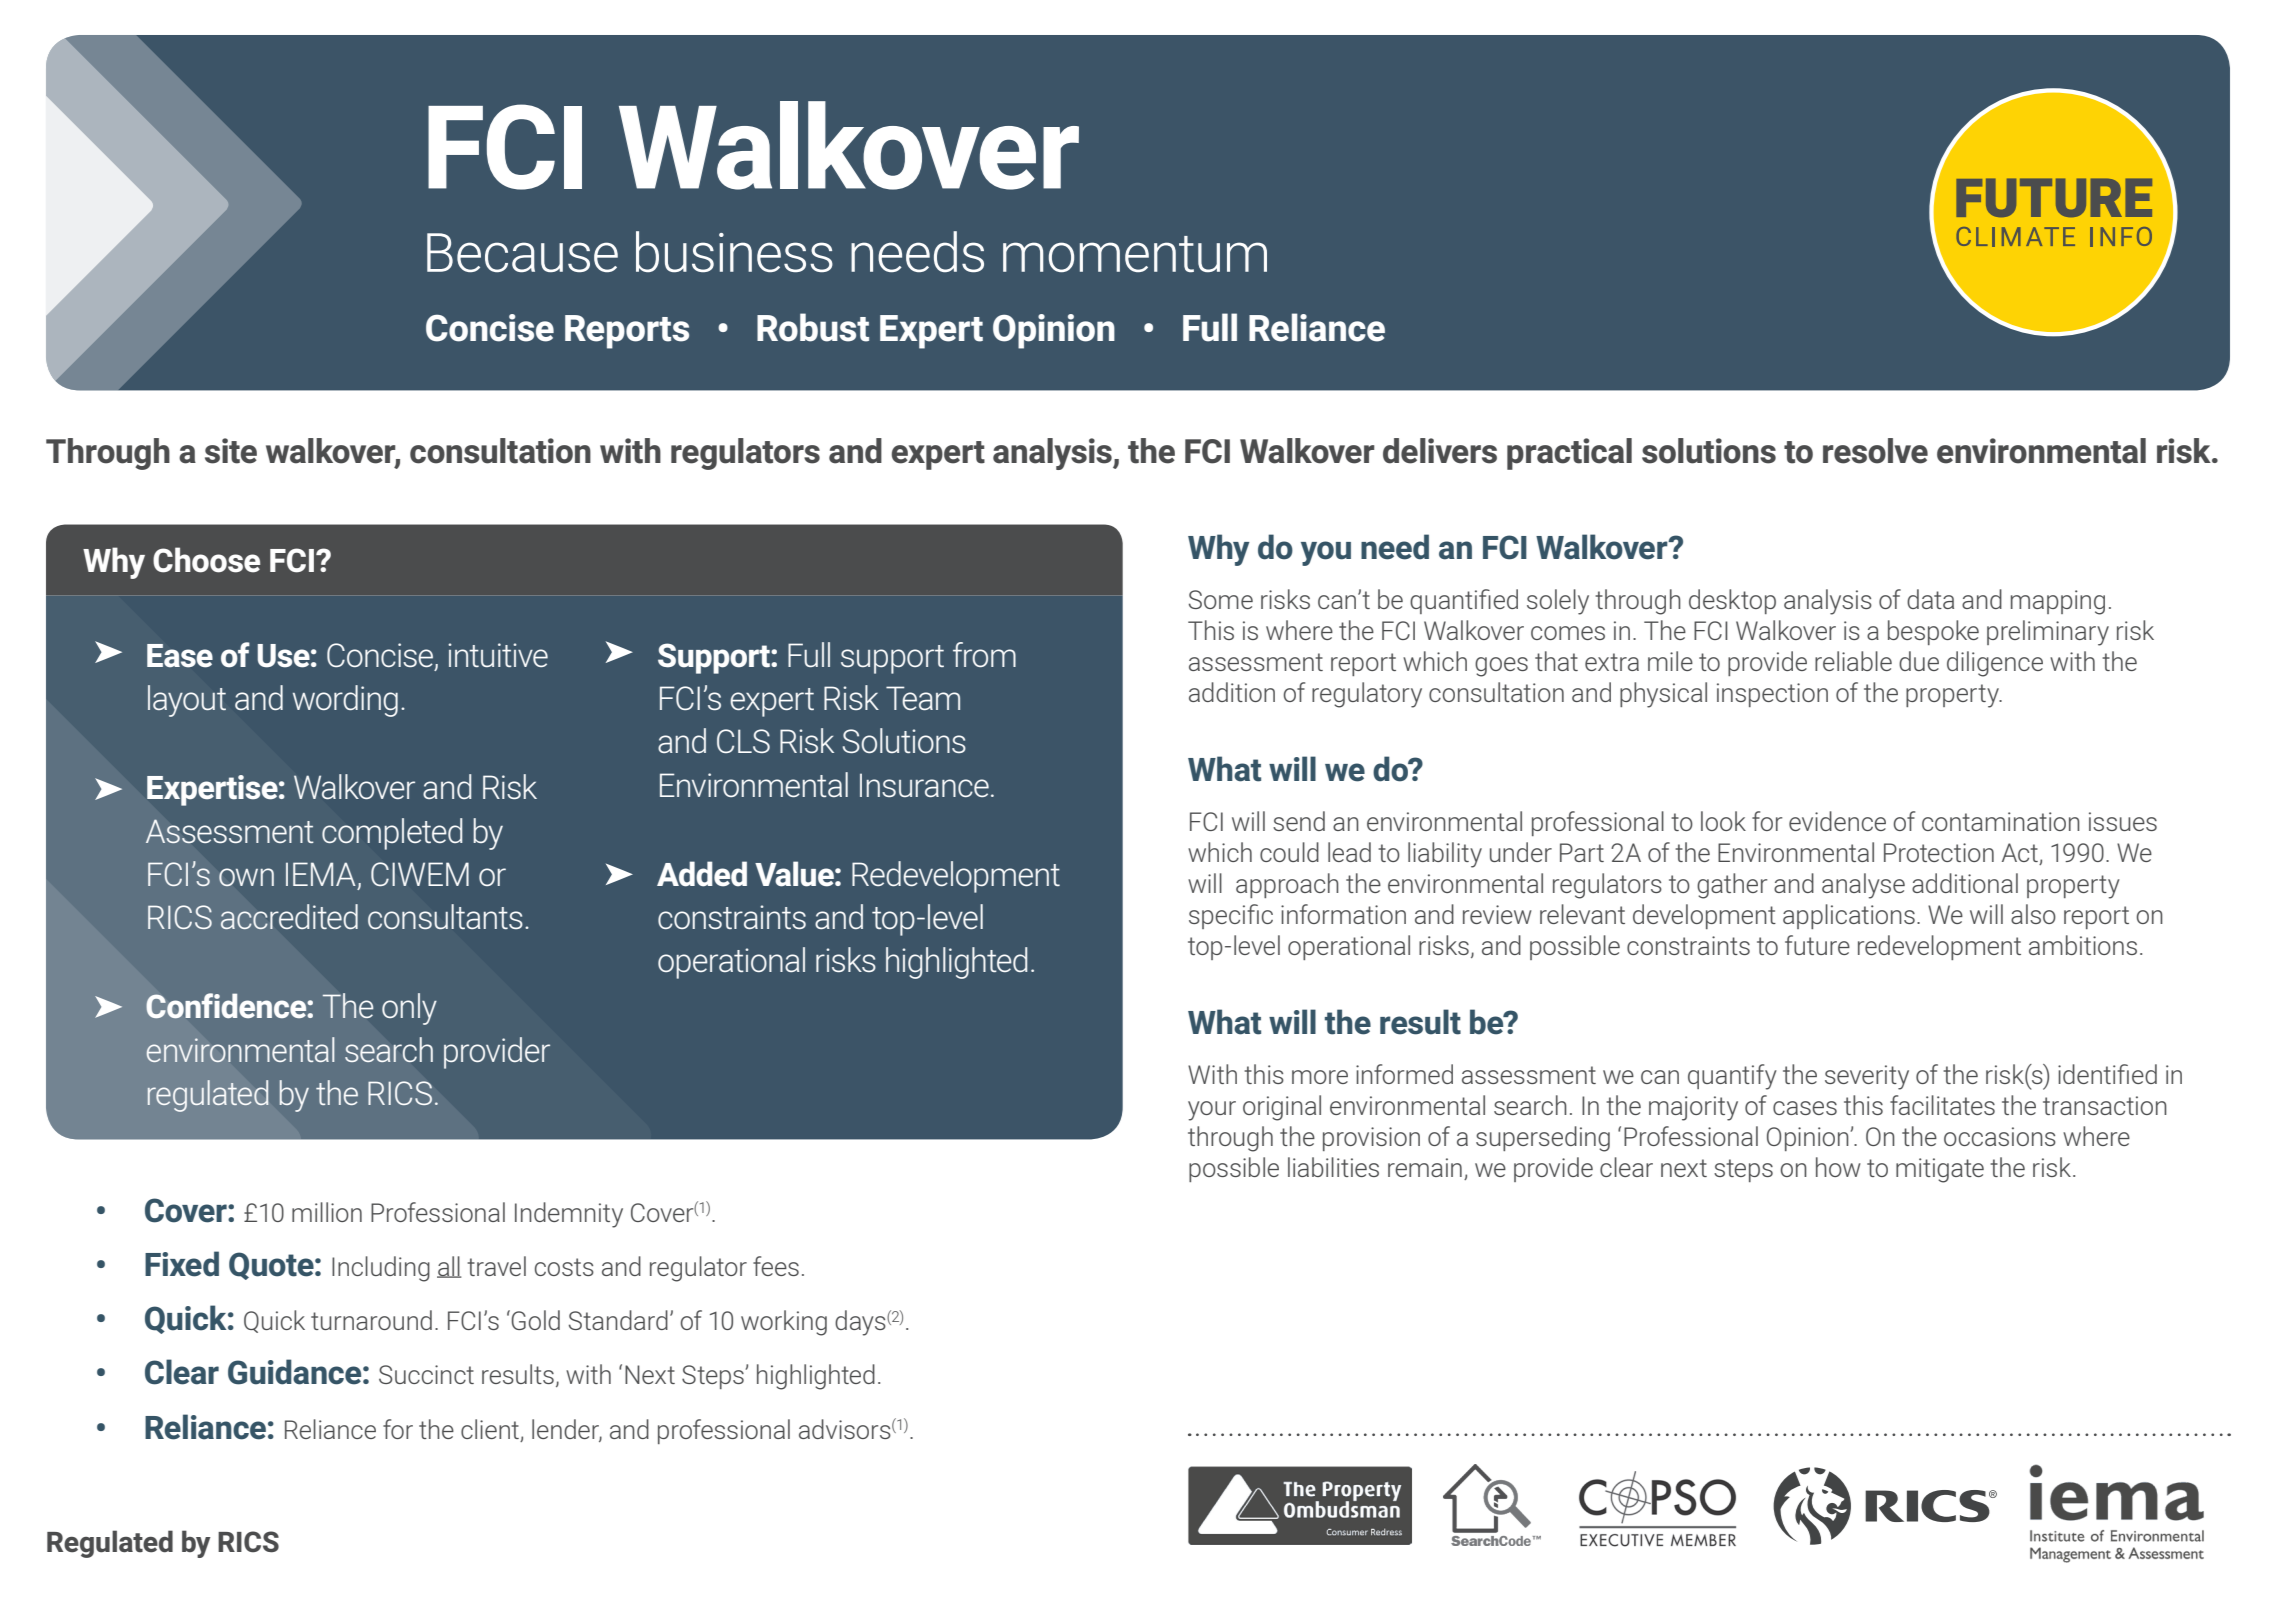 The height and width of the page is (1609, 2276). What do you see at coordinates (1320, 1077) in the page?
I see `more` at bounding box center [1320, 1077].
